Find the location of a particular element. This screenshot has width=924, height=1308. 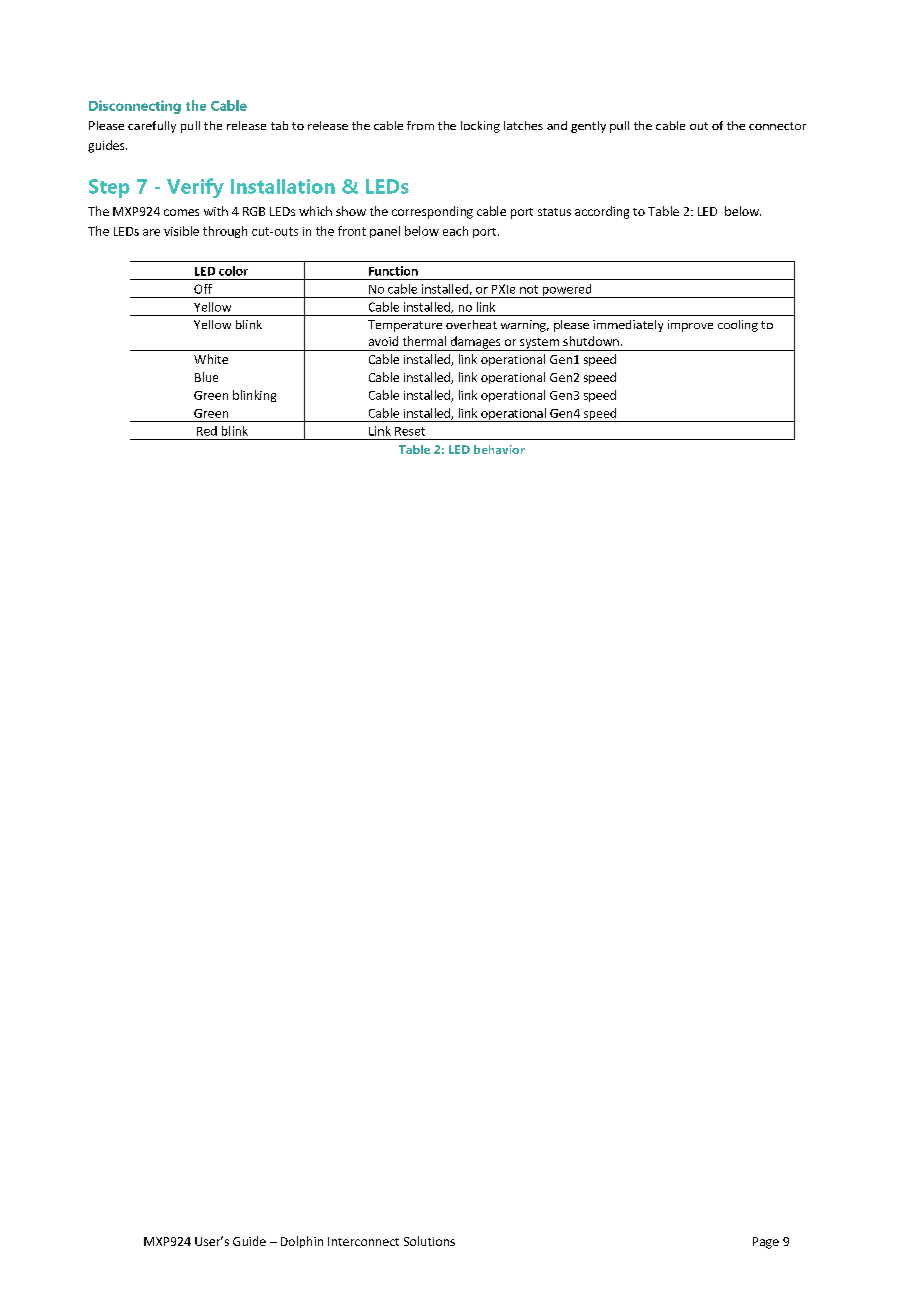

Reset is located at coordinates (410, 431).
